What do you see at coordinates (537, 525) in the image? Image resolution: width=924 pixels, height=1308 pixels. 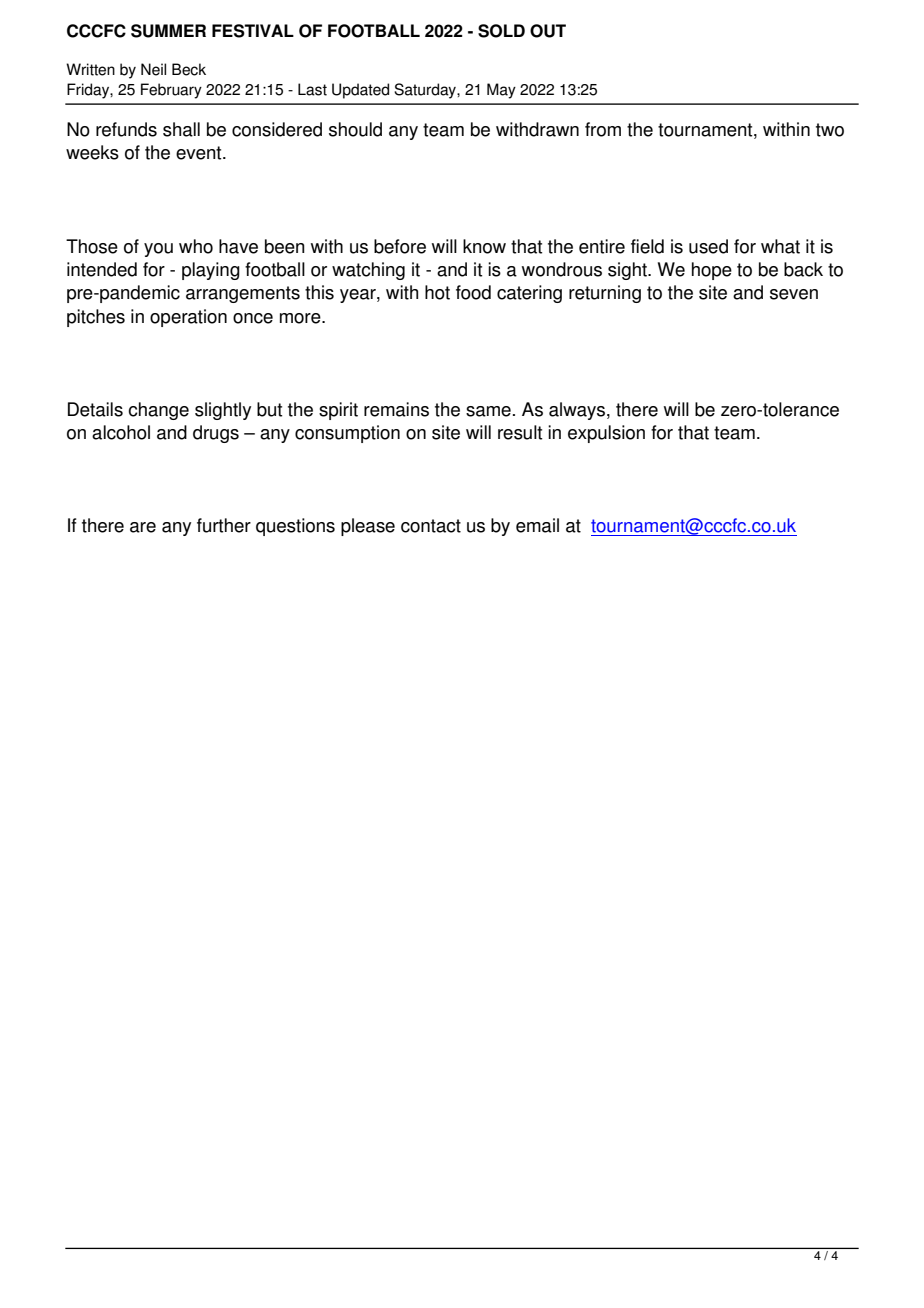 I see `email` at bounding box center [537, 525].
